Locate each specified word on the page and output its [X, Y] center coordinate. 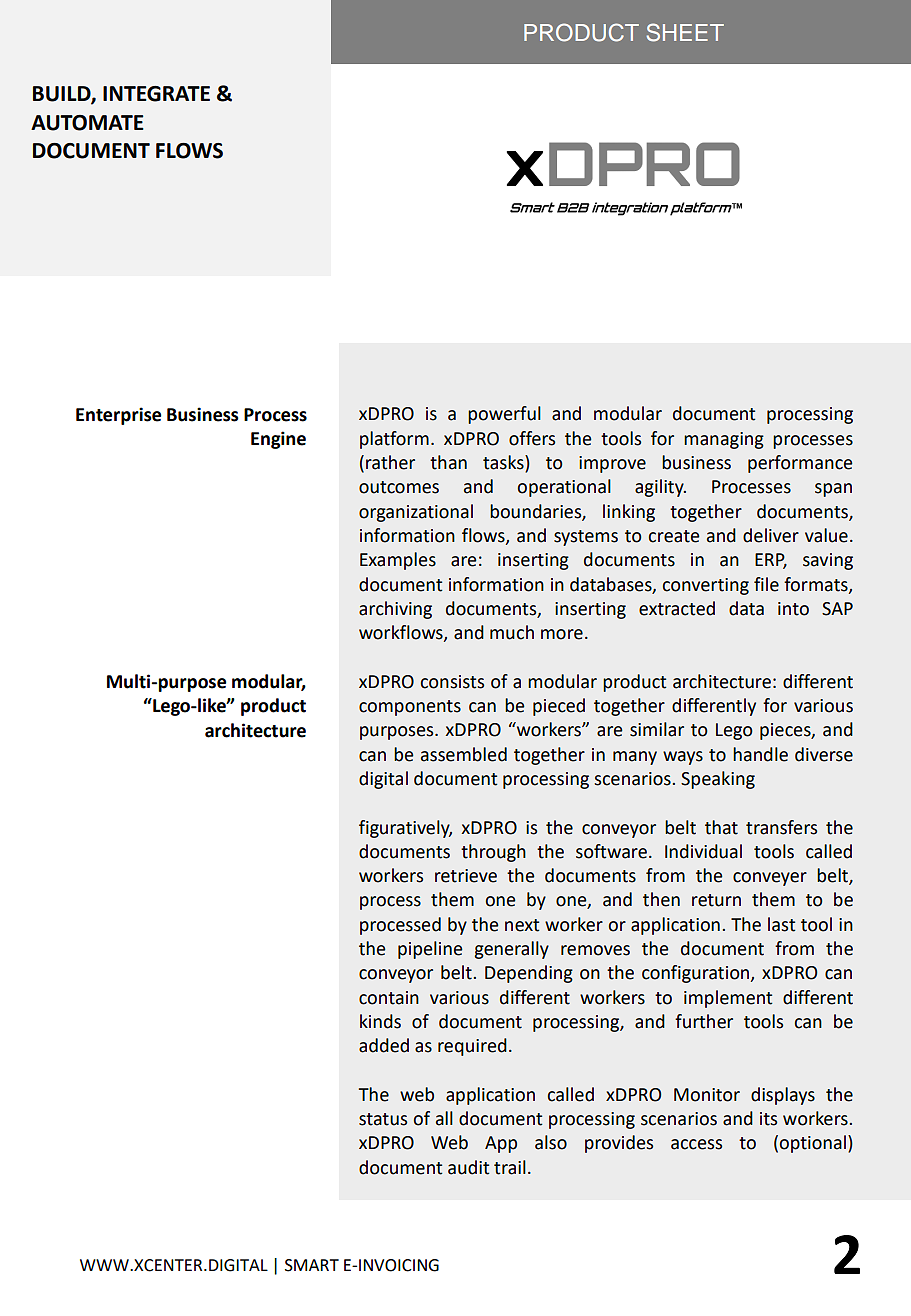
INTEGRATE [156, 94]
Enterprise [118, 416]
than [448, 462]
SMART [312, 1265]
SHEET [685, 32]
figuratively [405, 829]
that [721, 827]
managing [724, 440]
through [493, 853]
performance [800, 464]
